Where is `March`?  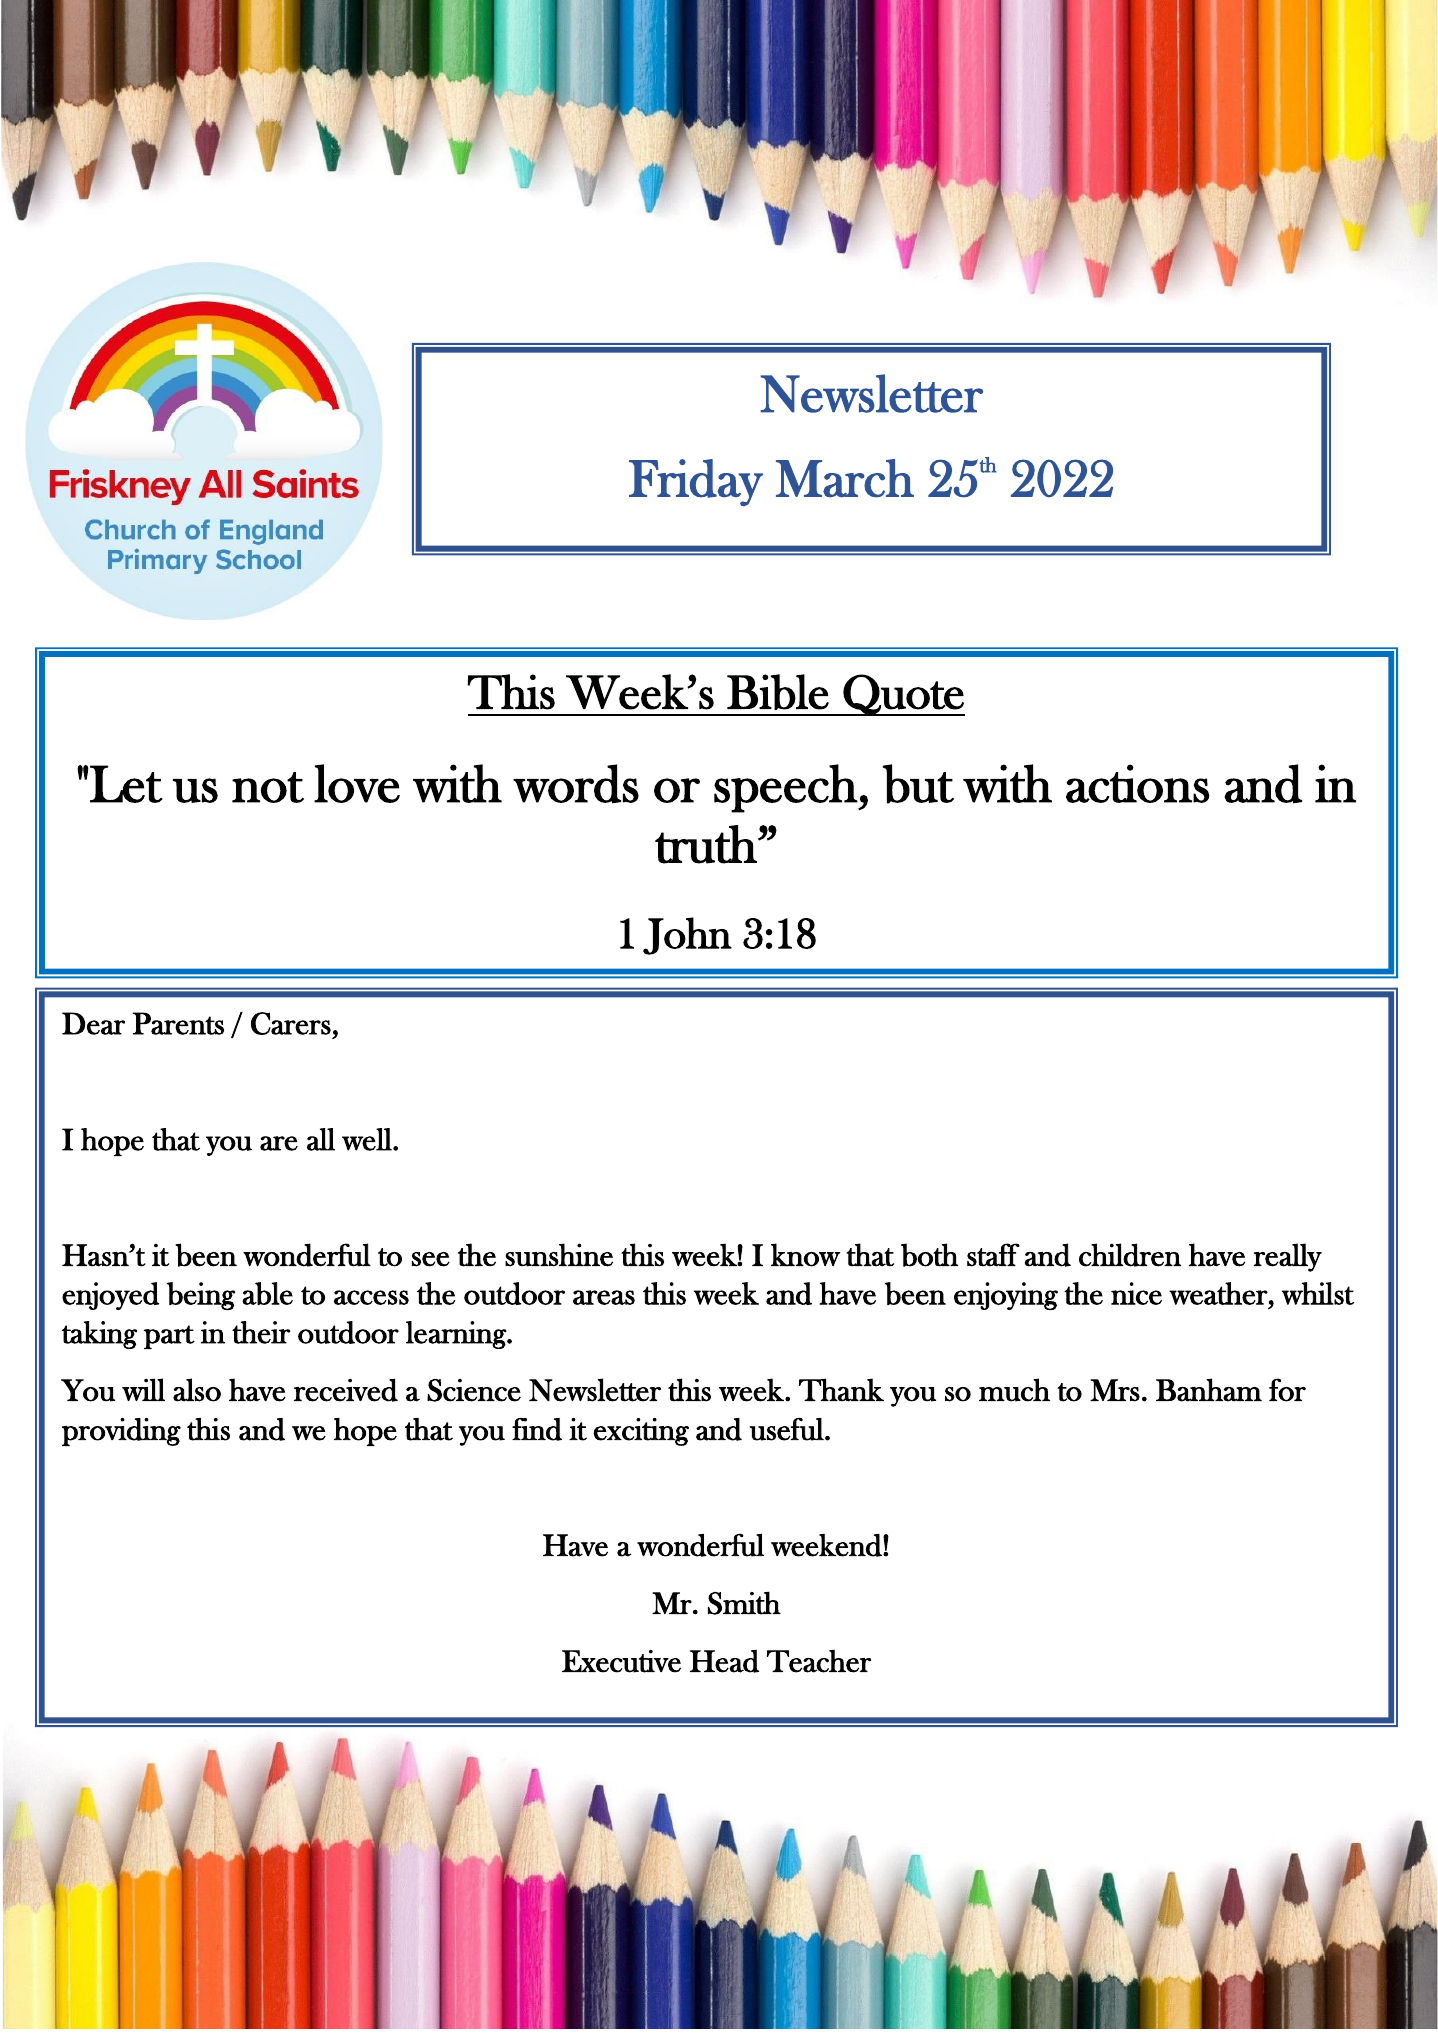 March is located at coordinates (845, 478).
